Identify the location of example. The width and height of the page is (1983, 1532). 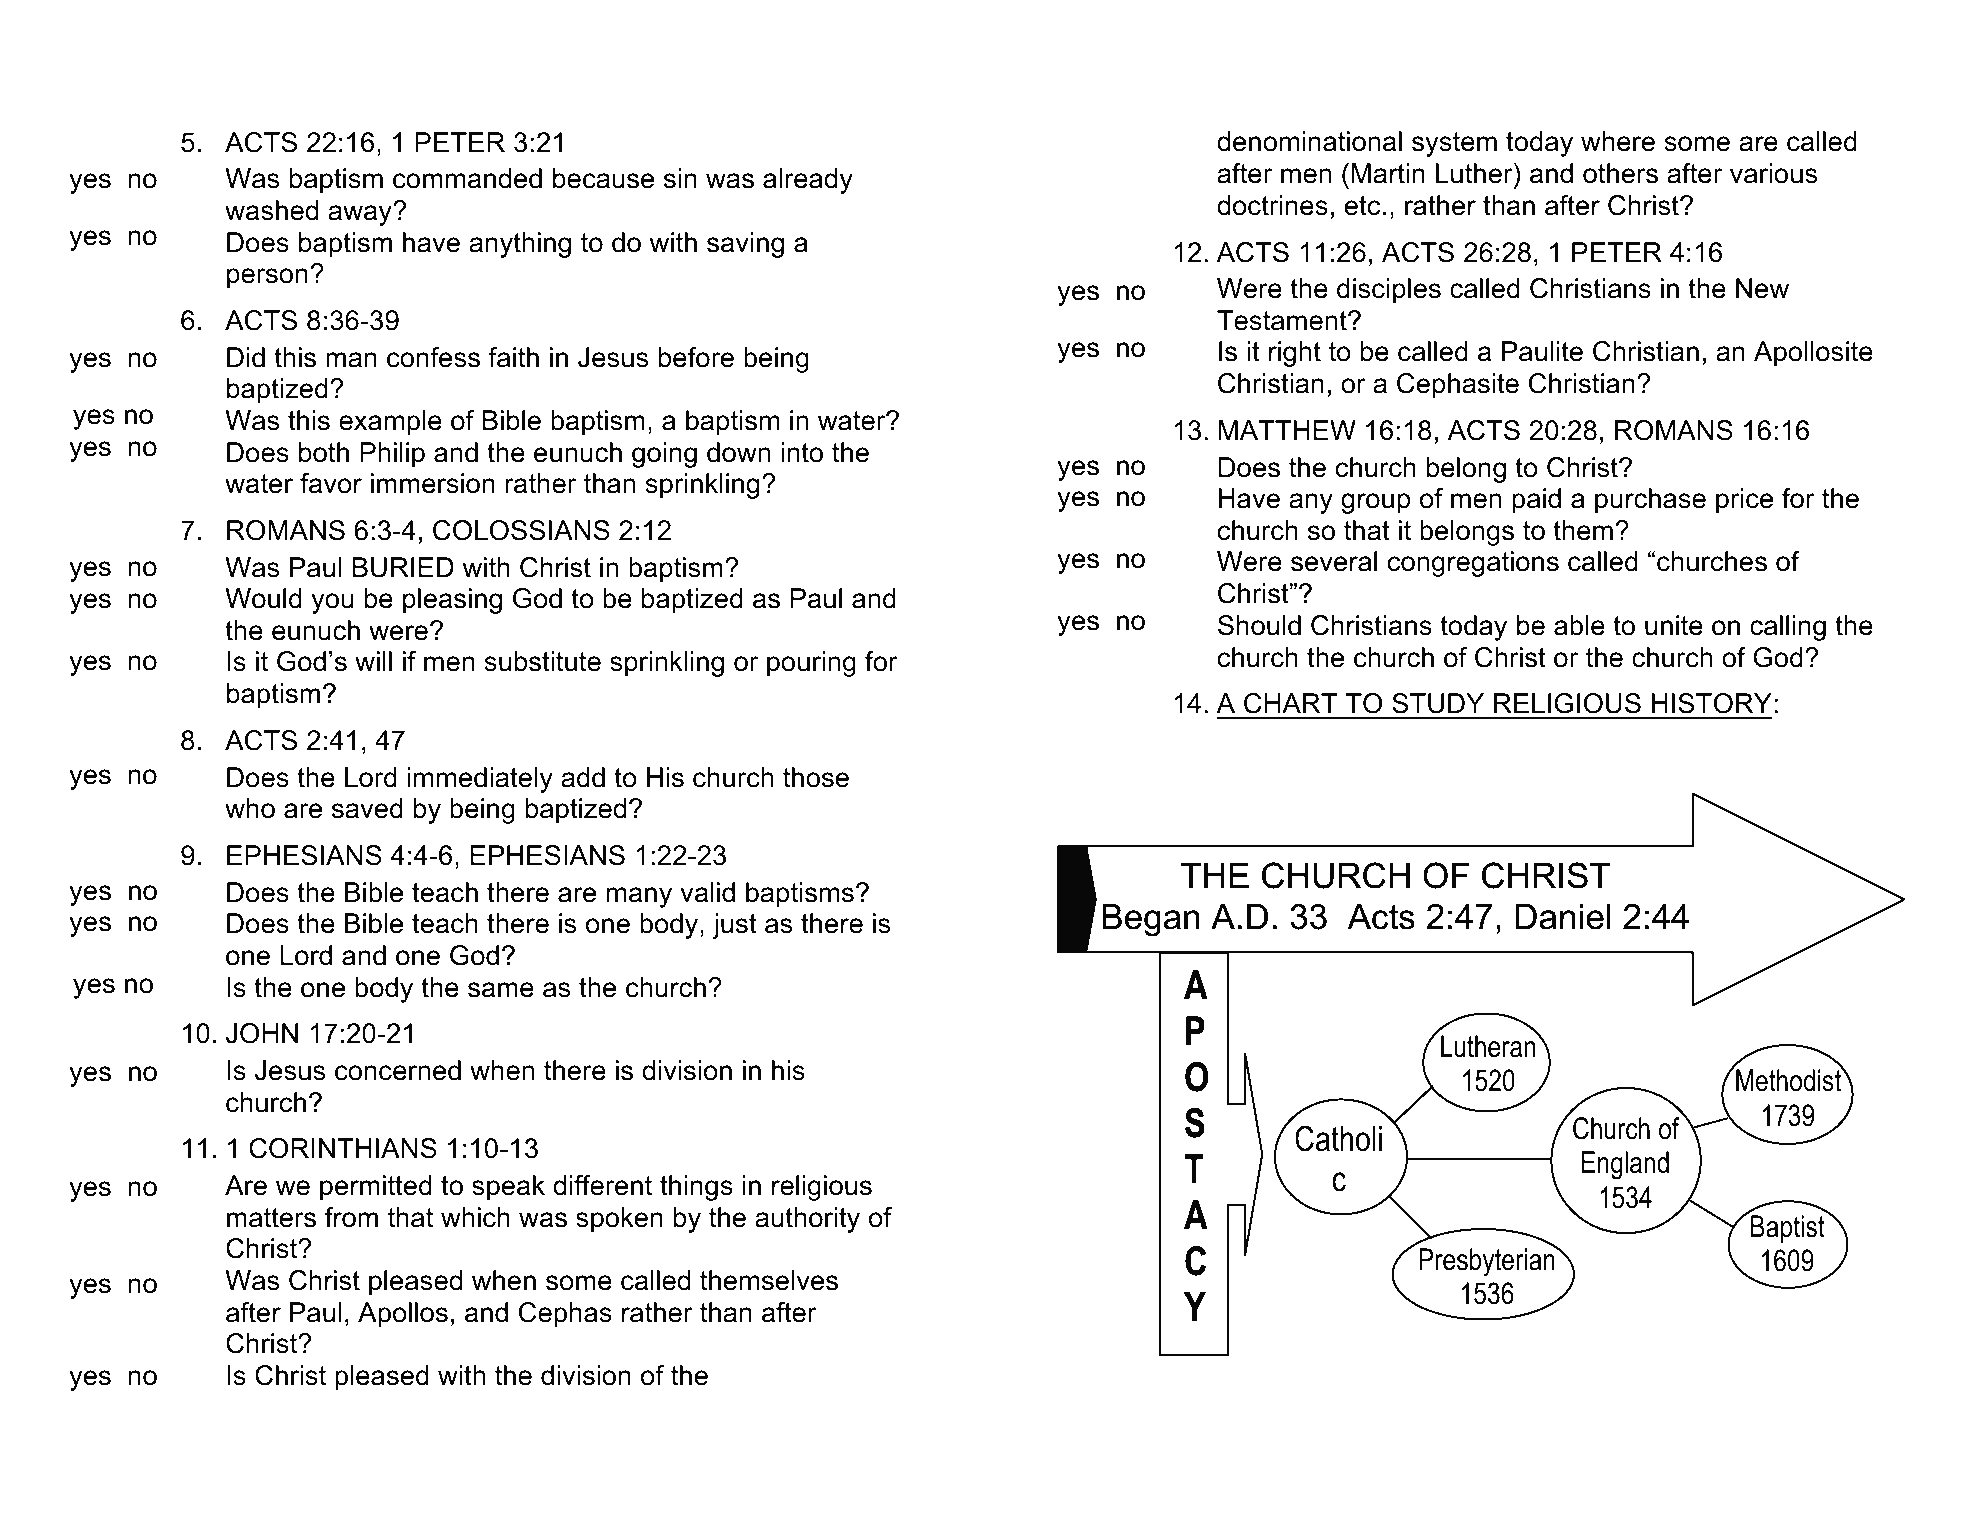
(390, 423).
